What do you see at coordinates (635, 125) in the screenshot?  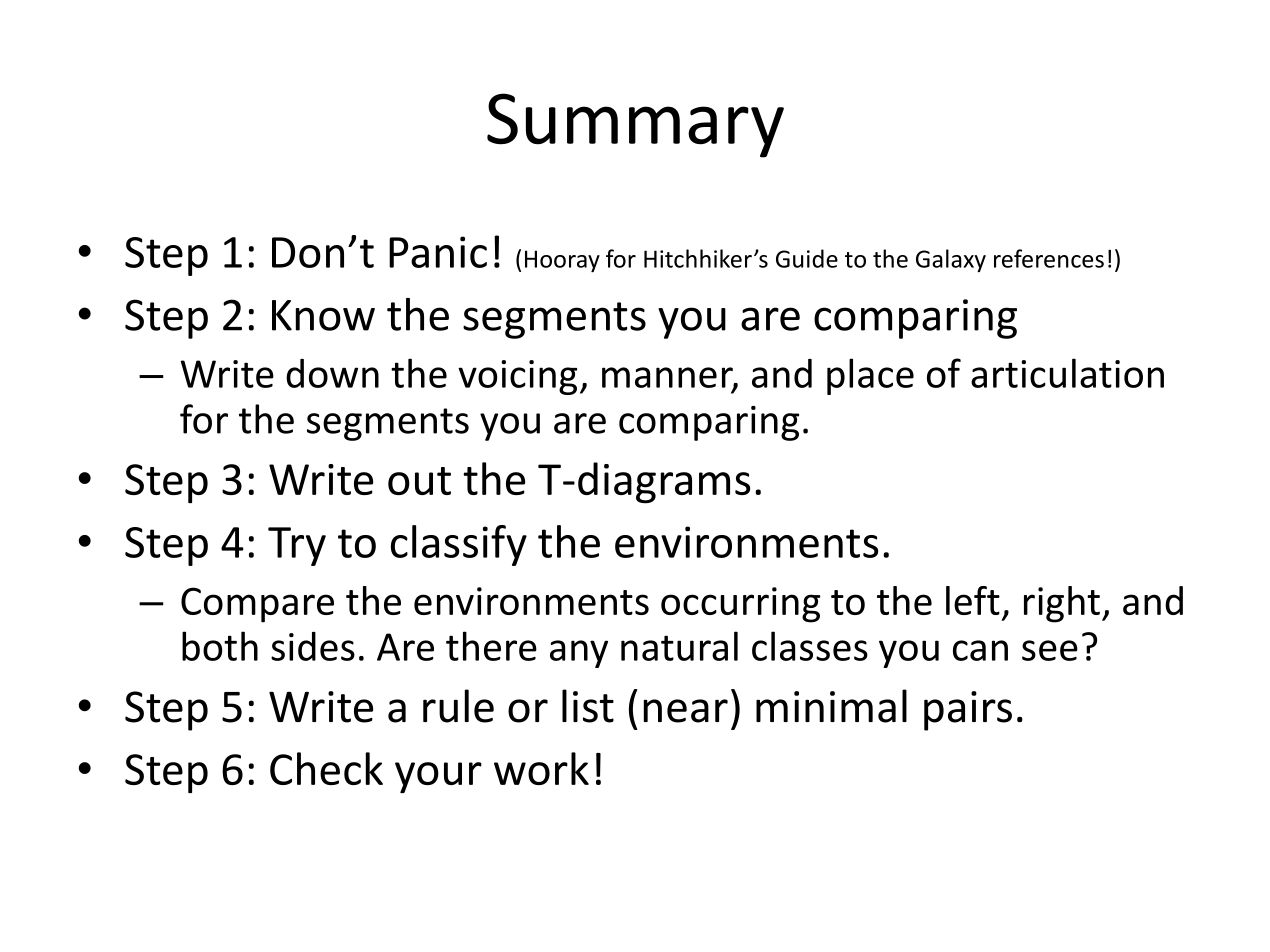 I see `Summary` at bounding box center [635, 125].
